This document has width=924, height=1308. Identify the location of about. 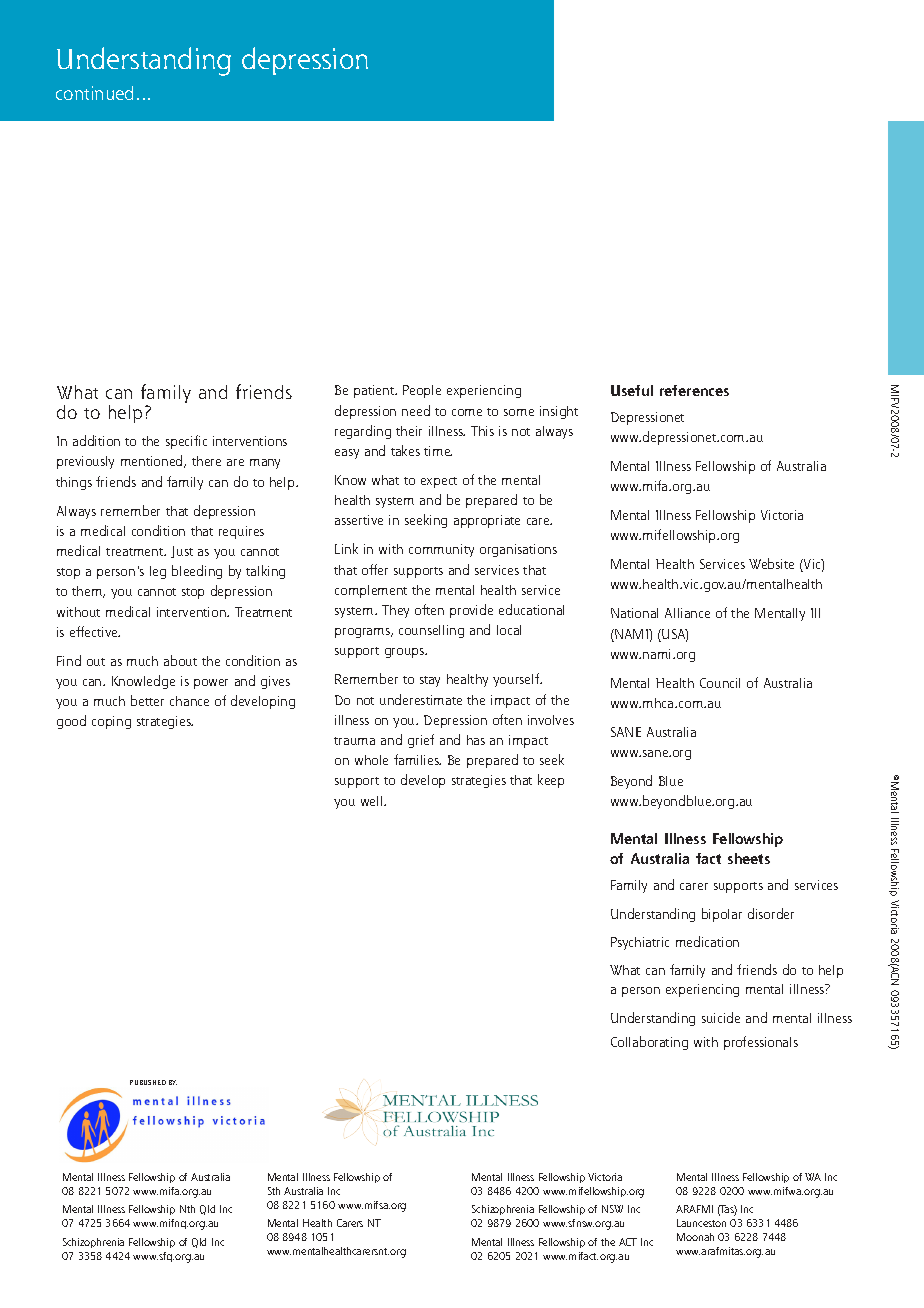
(180, 660).
